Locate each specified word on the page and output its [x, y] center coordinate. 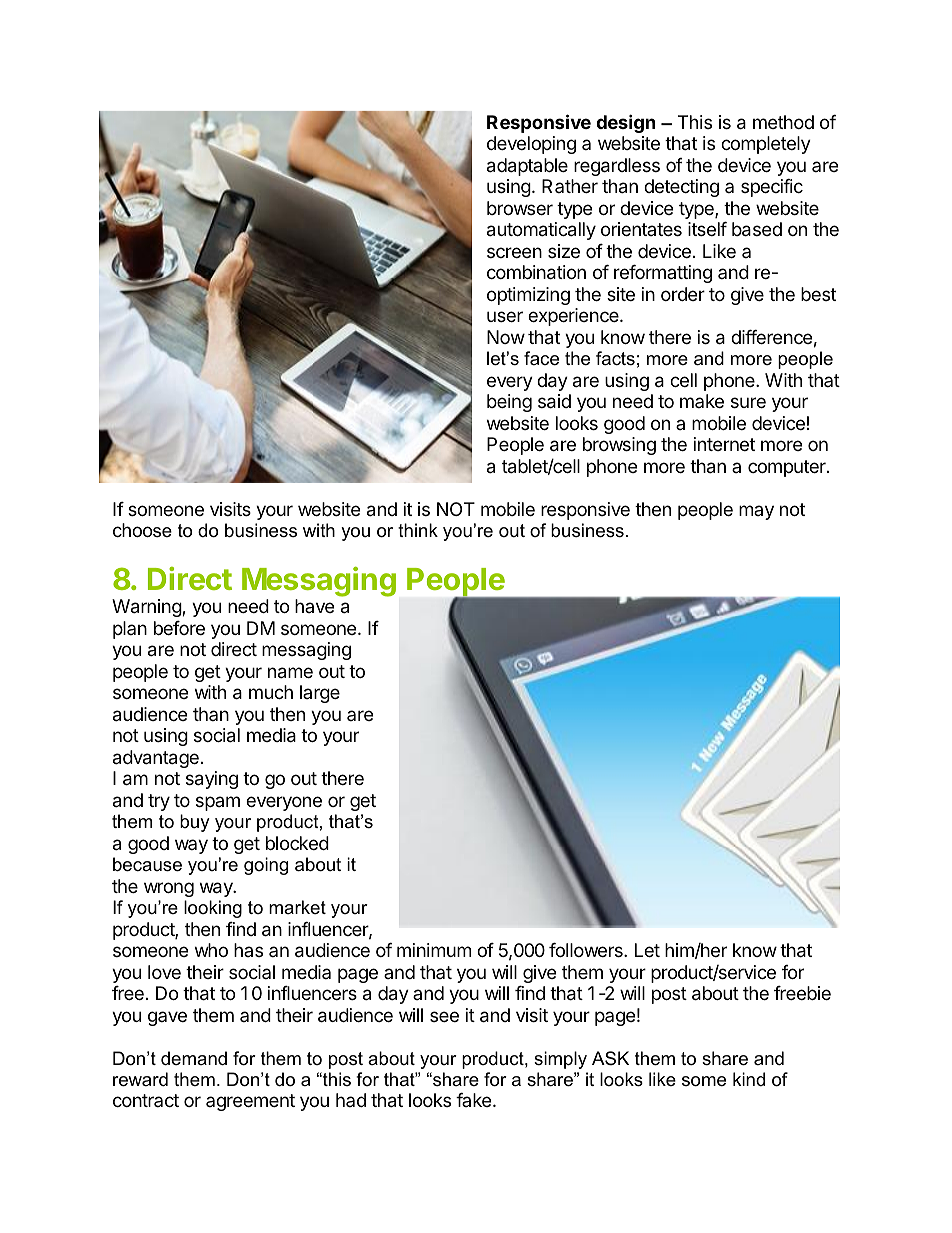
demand [194, 1058]
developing [531, 145]
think [418, 530]
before [179, 628]
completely [766, 145]
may [756, 512]
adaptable [527, 167]
